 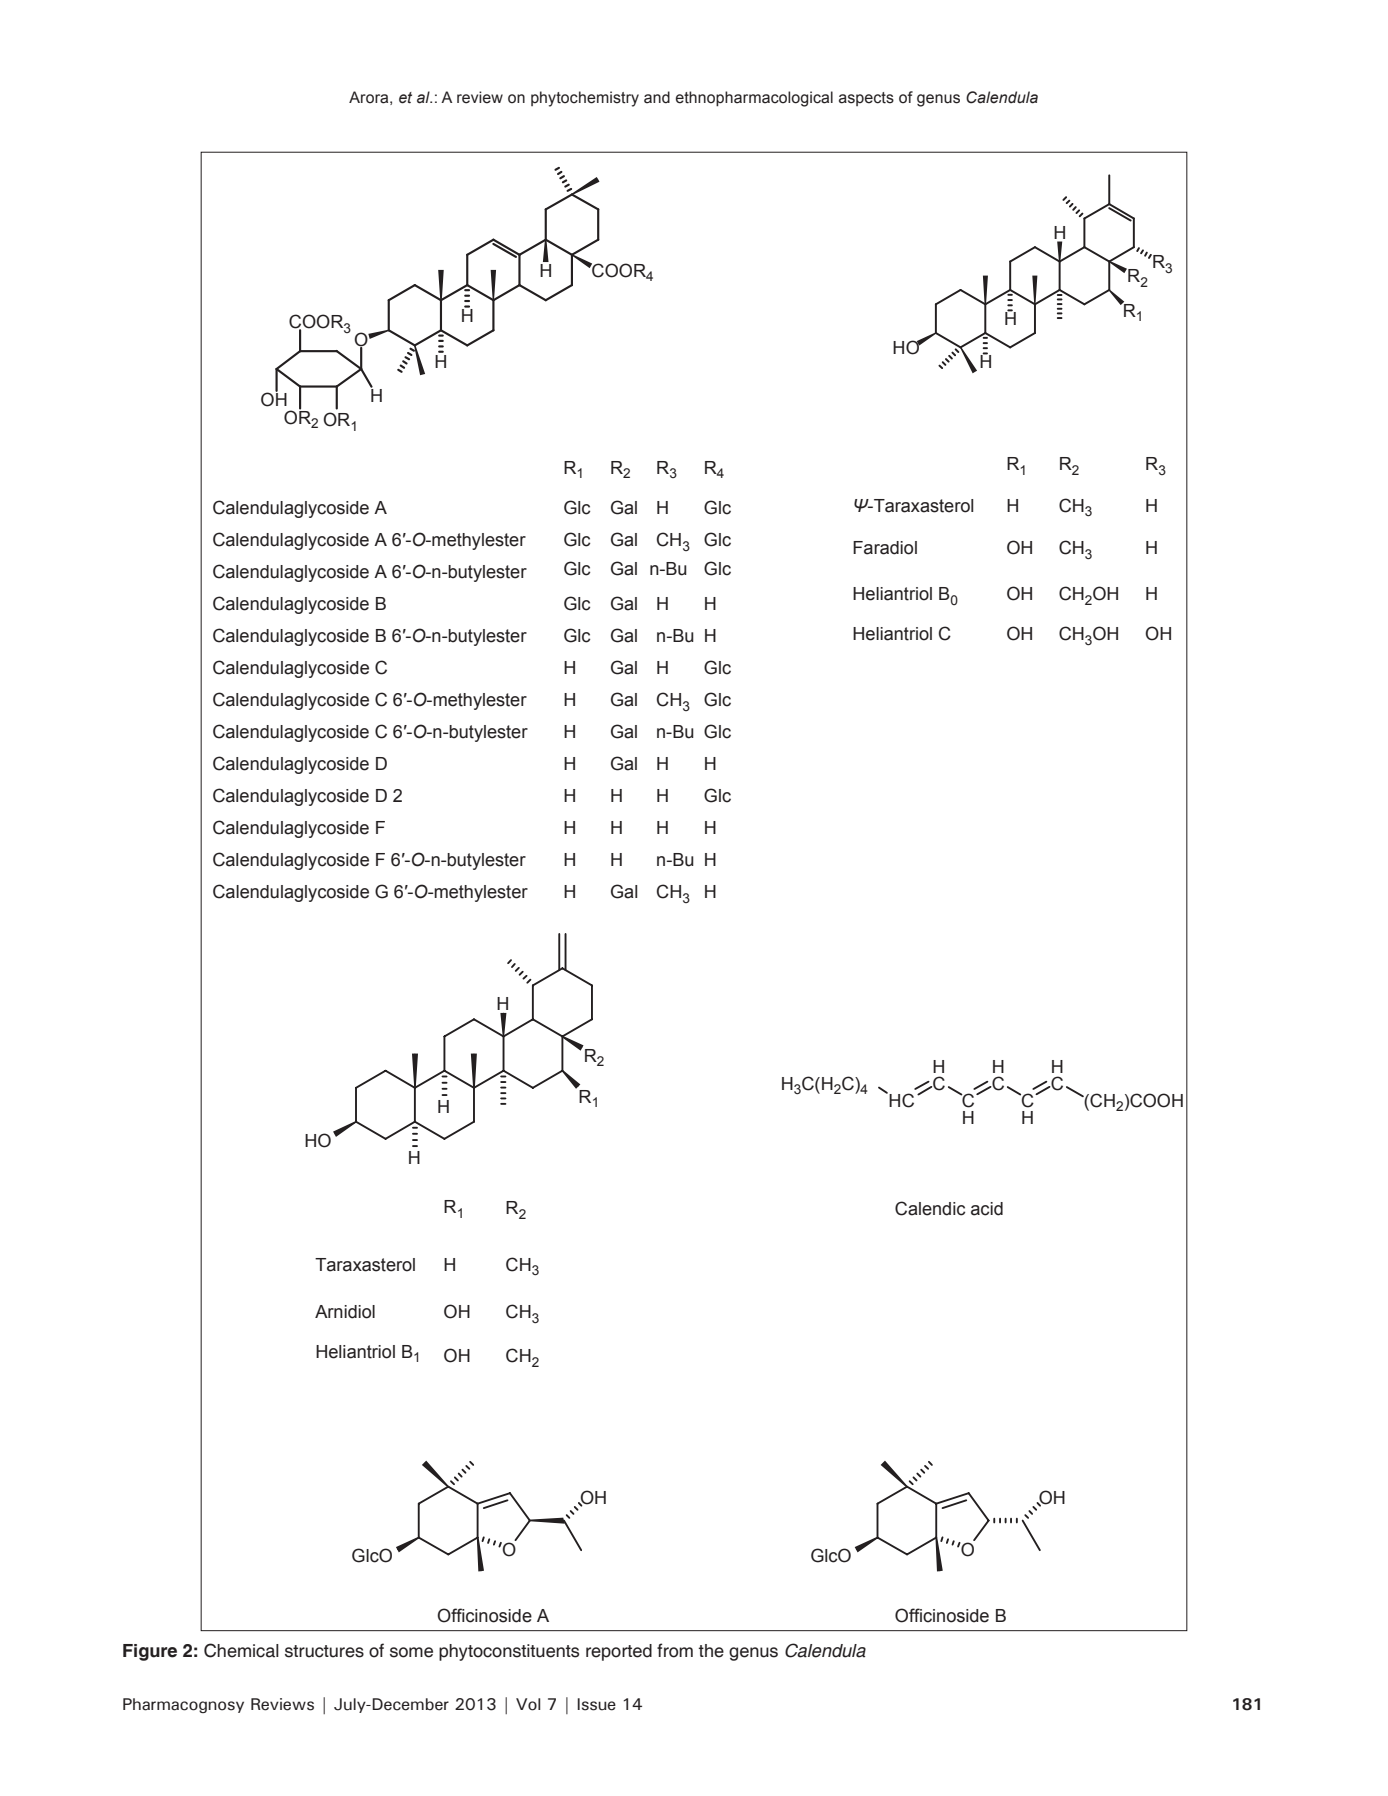 What do you see at coordinates (657, 97) in the screenshot?
I see `and` at bounding box center [657, 97].
